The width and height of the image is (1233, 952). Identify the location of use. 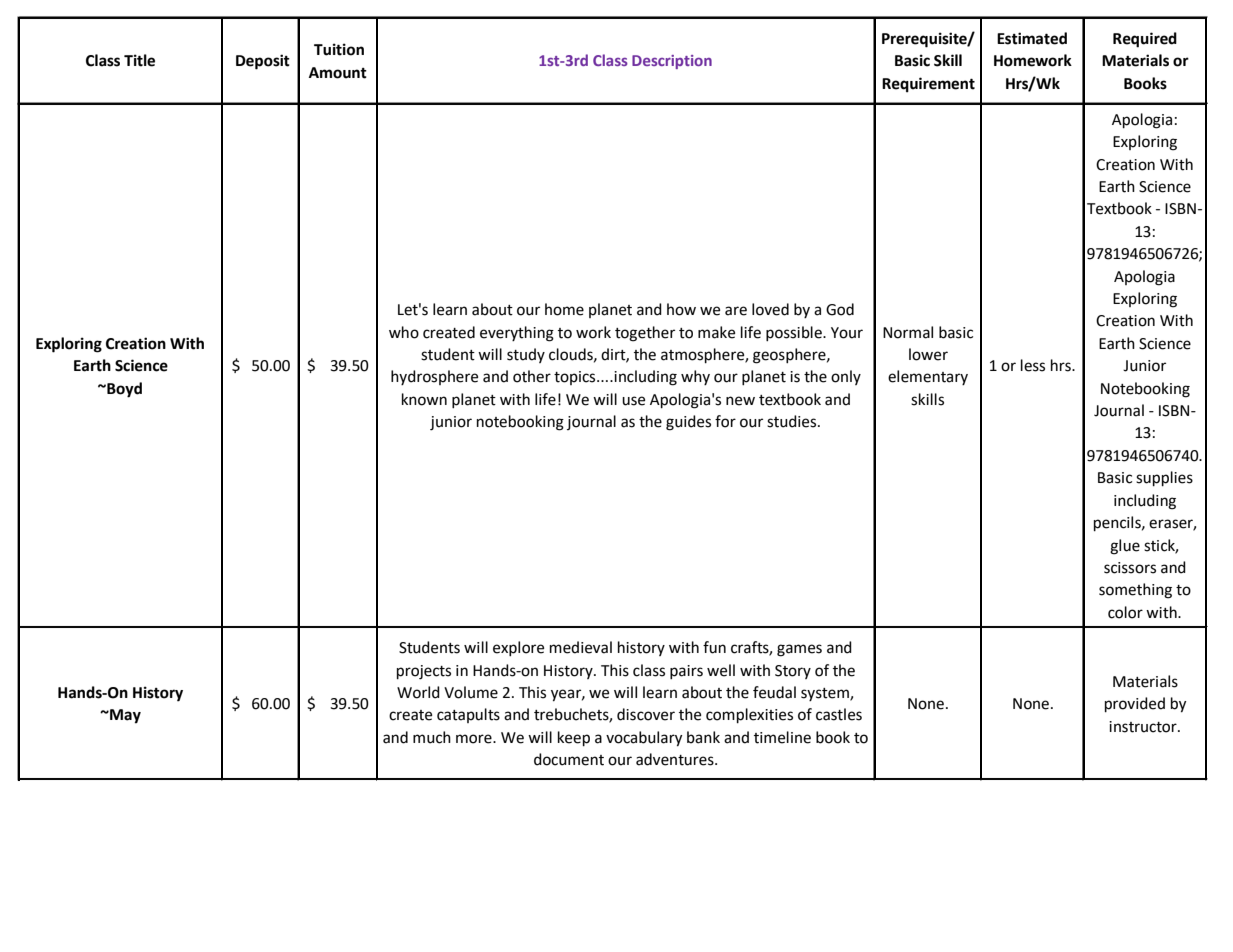
(633, 401).
